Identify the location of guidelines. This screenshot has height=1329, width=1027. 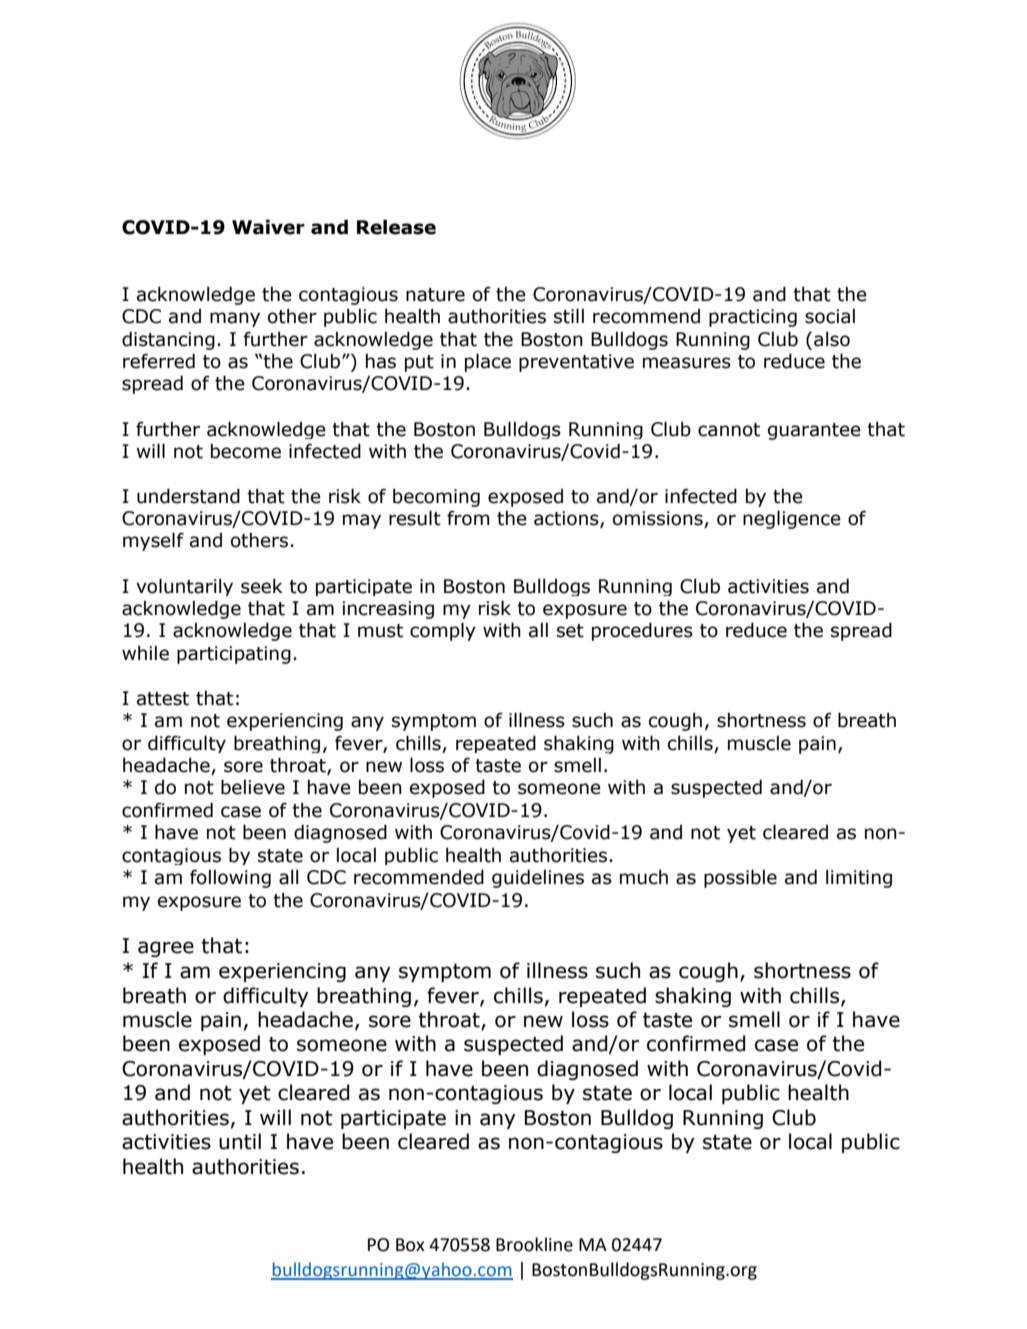
(538, 878).
